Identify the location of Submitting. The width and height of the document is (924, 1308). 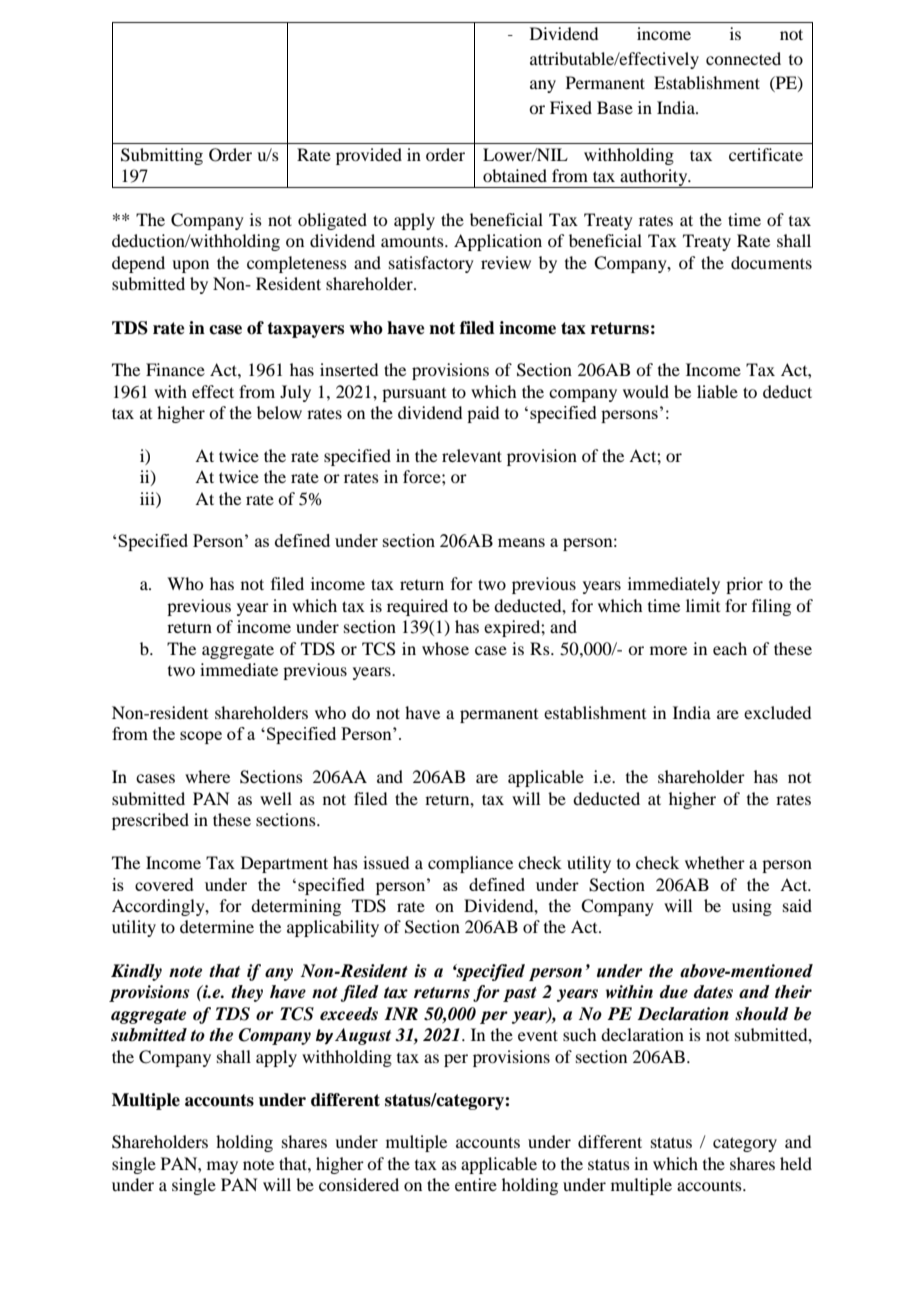
(162, 156).
